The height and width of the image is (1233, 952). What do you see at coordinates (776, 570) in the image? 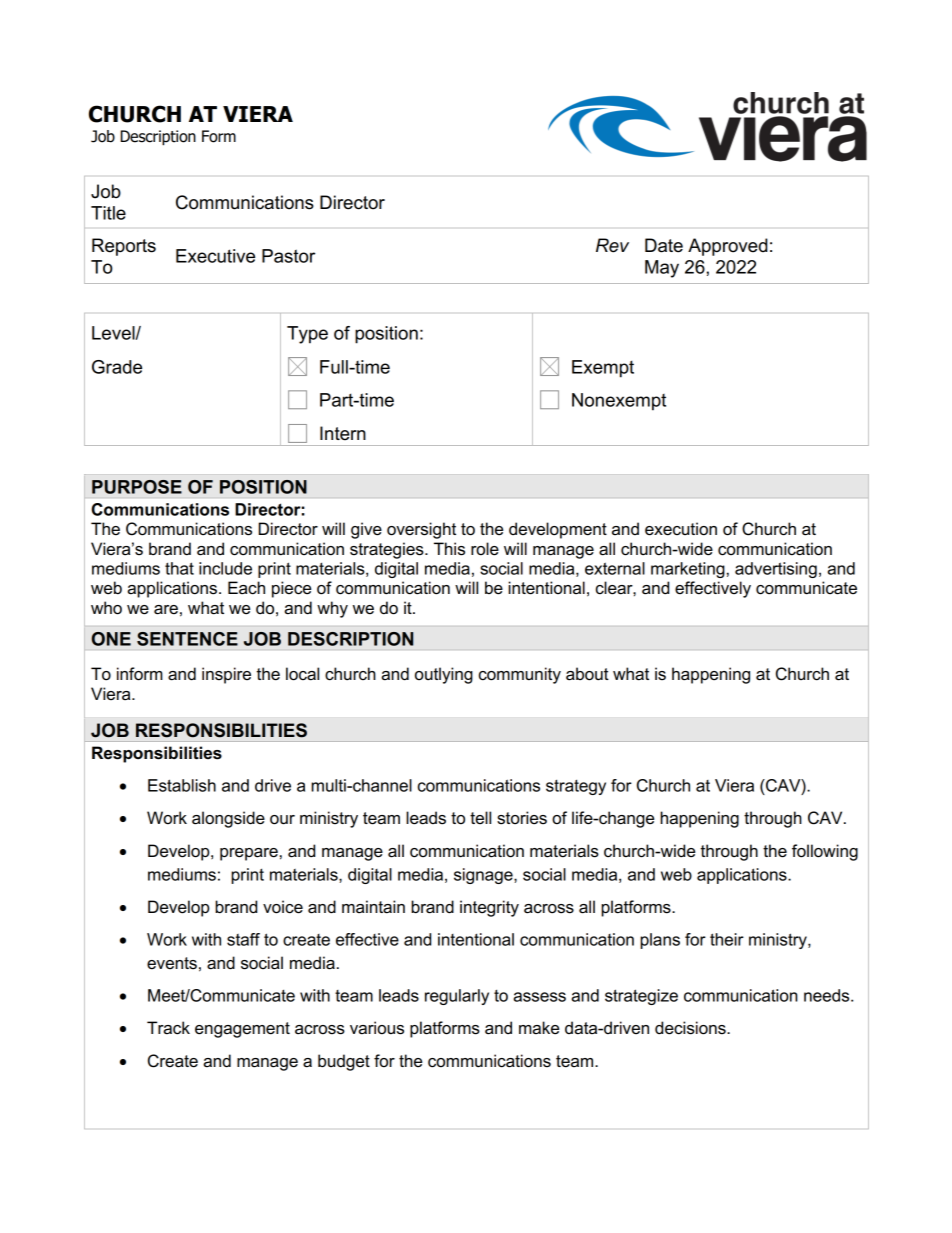
I see `advertising` at bounding box center [776, 570].
